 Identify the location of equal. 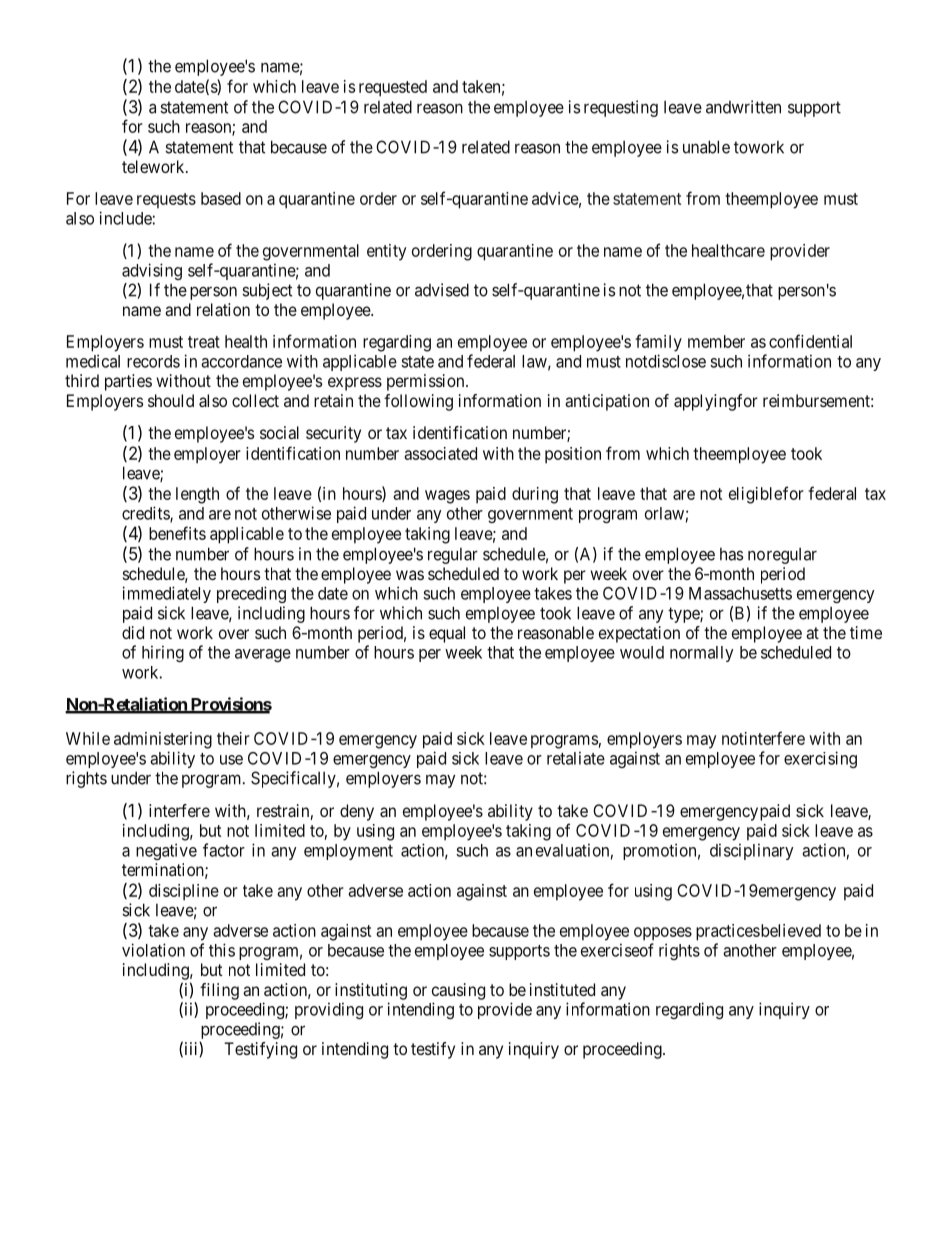
(447, 634).
